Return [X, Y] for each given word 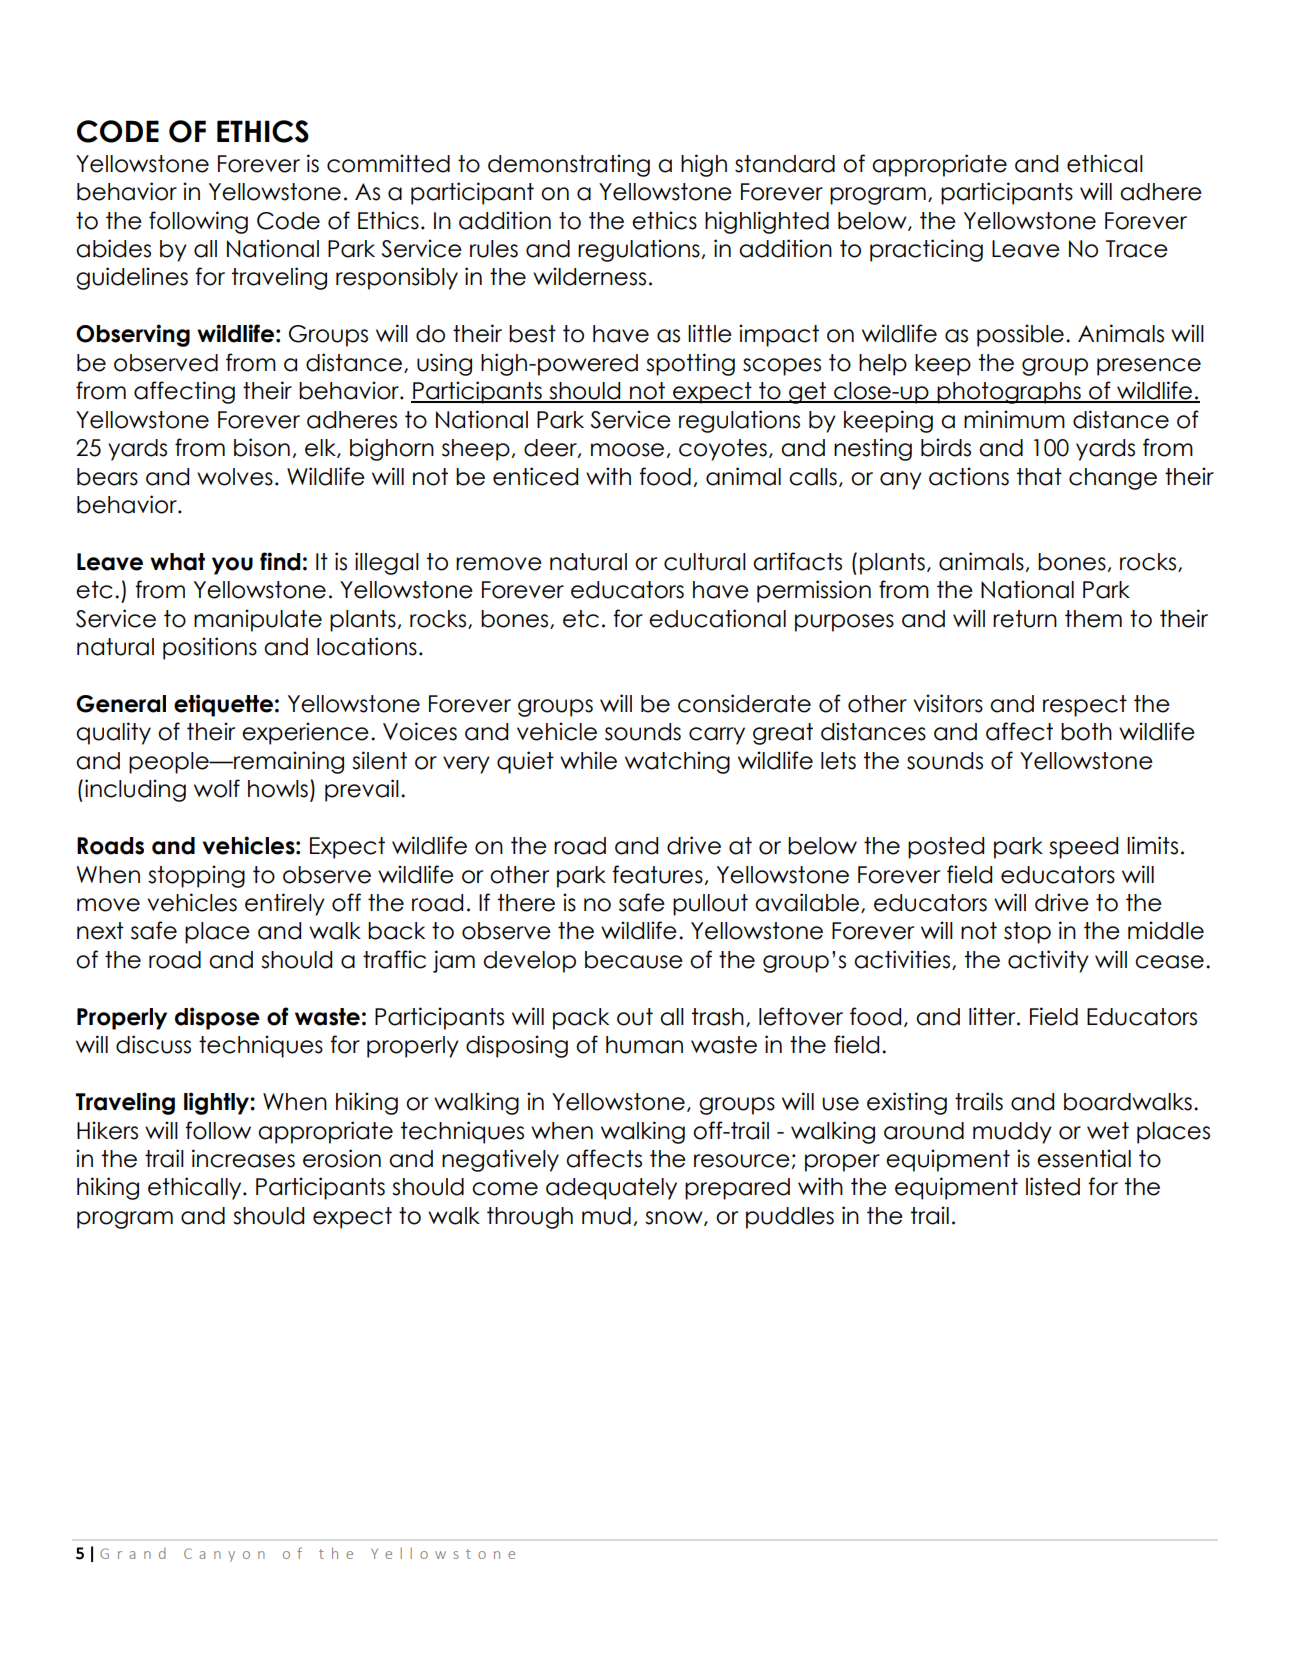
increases [243, 1158]
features [657, 874]
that [1039, 477]
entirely [285, 904]
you [232, 566]
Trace [1137, 249]
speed [1083, 848]
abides [113, 248]
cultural [705, 562]
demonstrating [569, 165]
